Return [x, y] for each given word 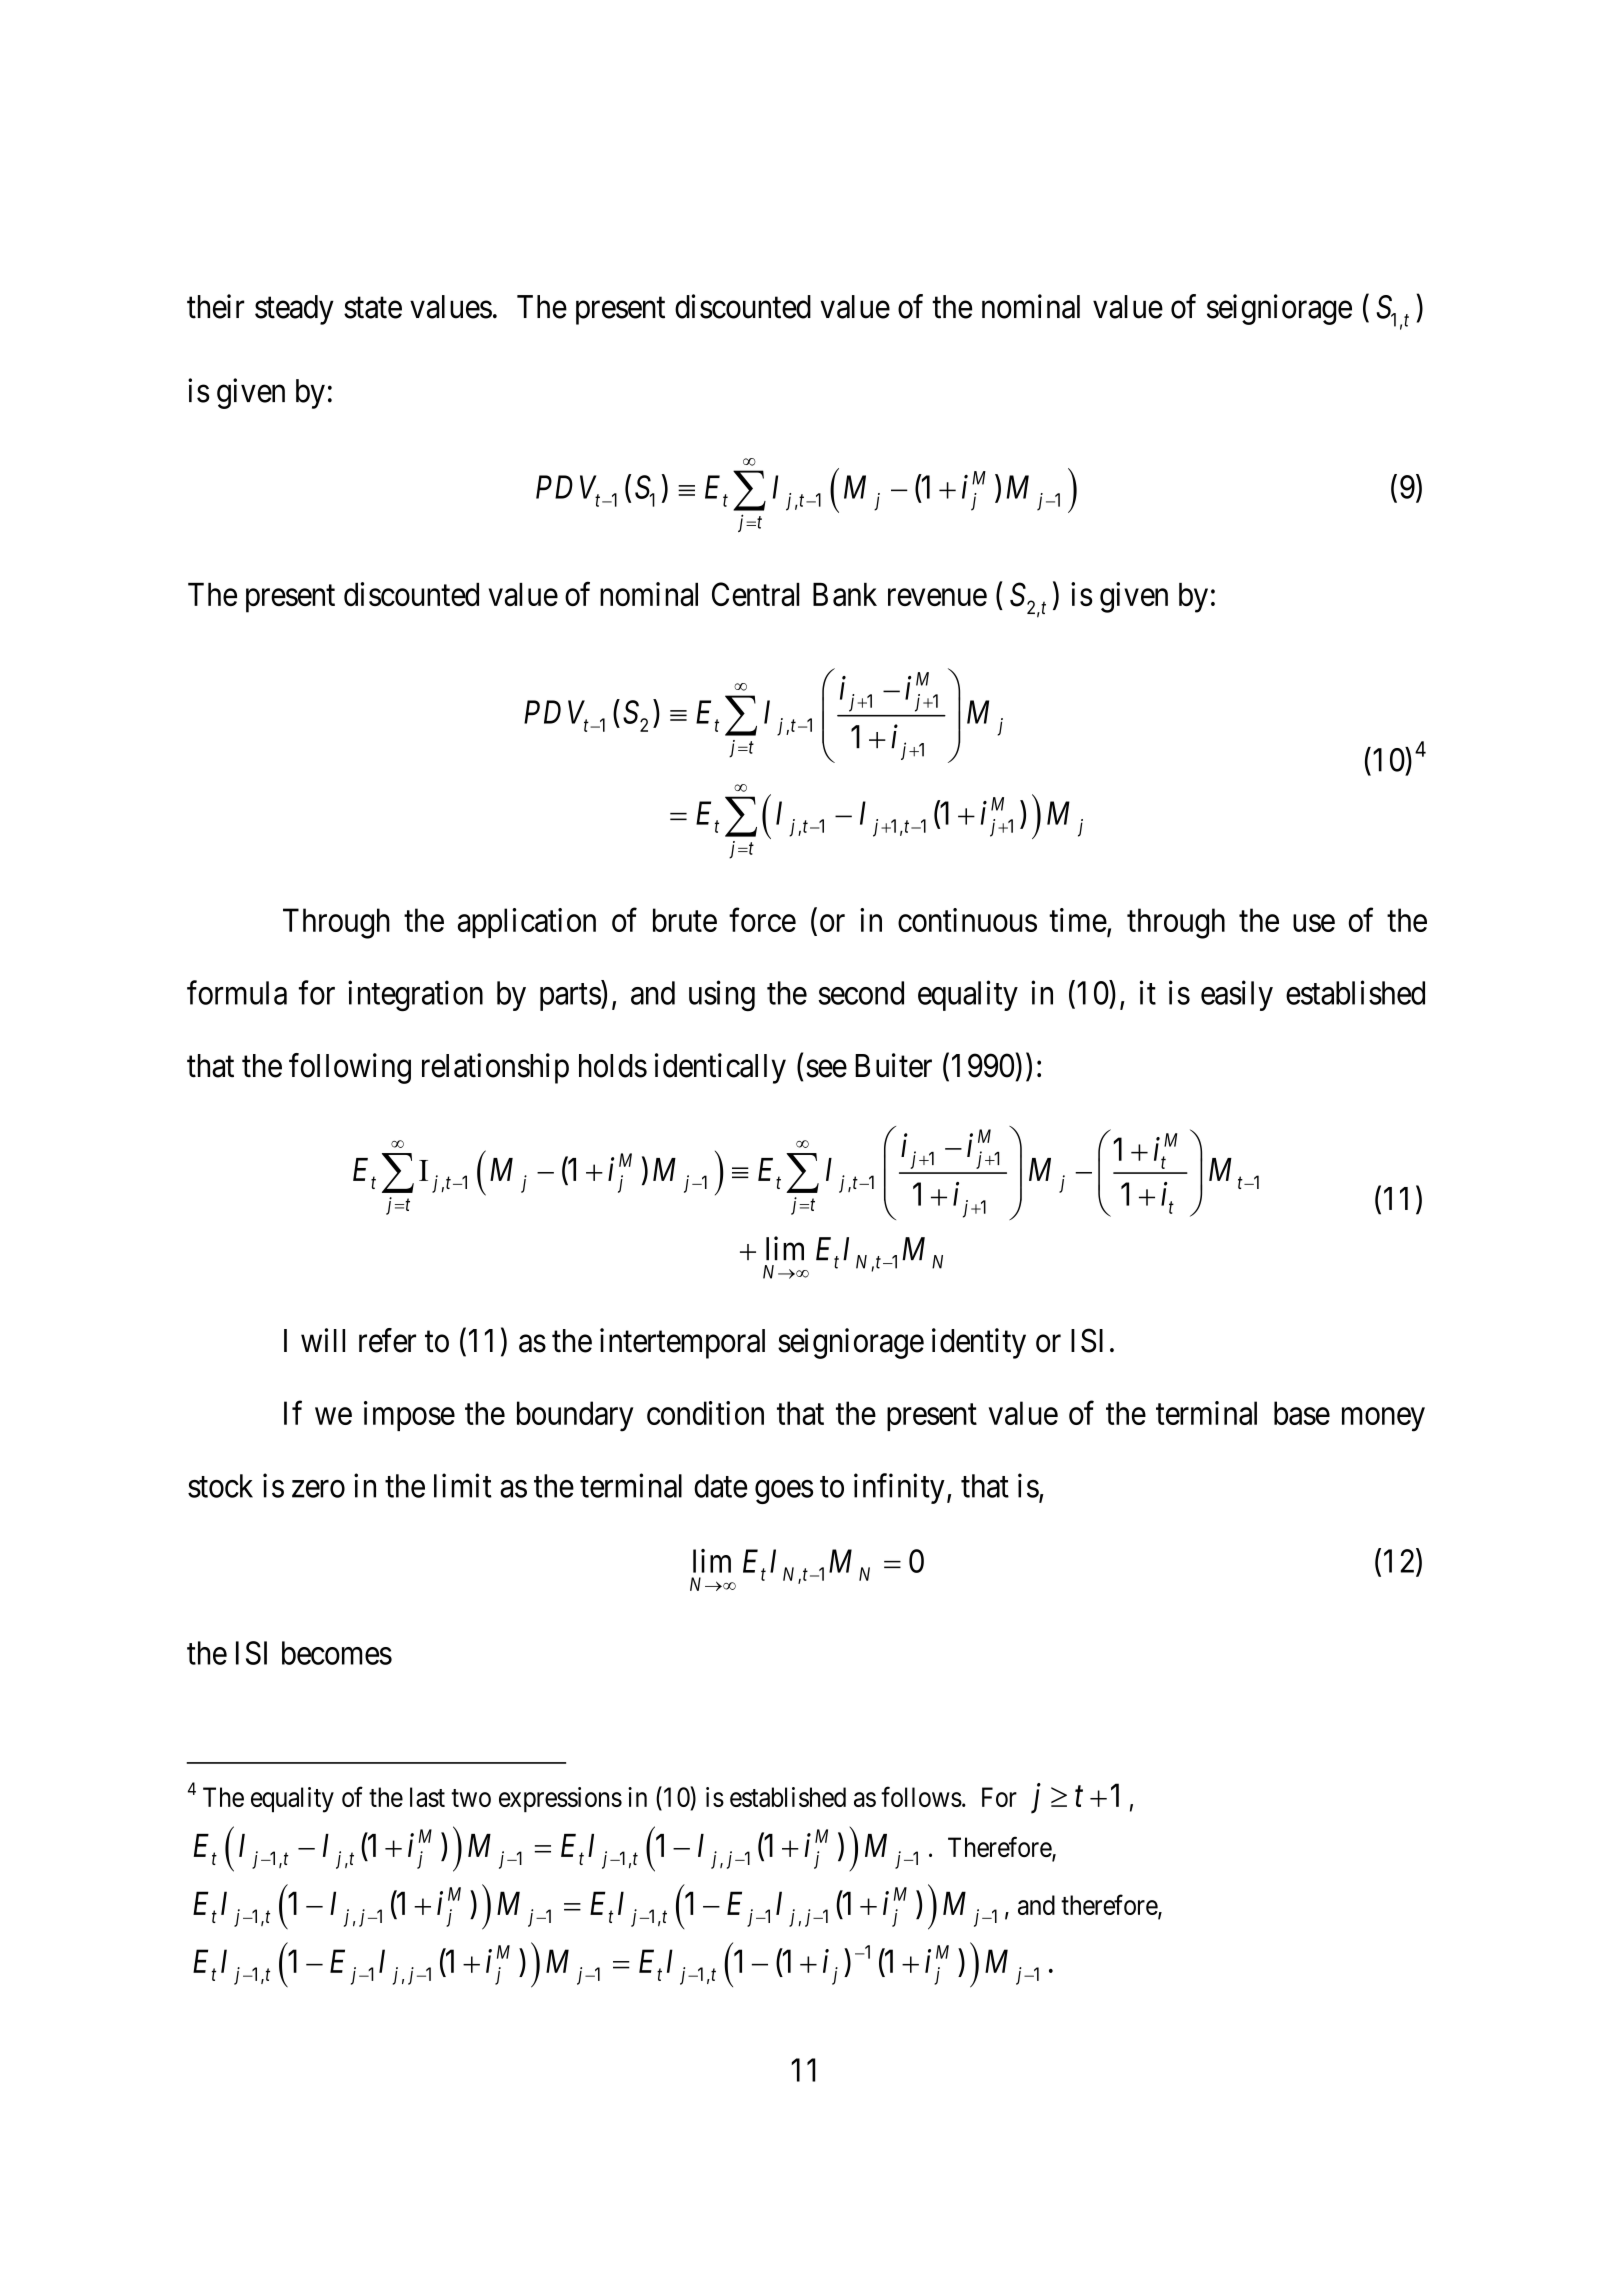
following [350, 1068]
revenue [937, 597]
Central [756, 594]
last [427, 1797]
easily [1237, 995]
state [373, 308]
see [826, 1069]
